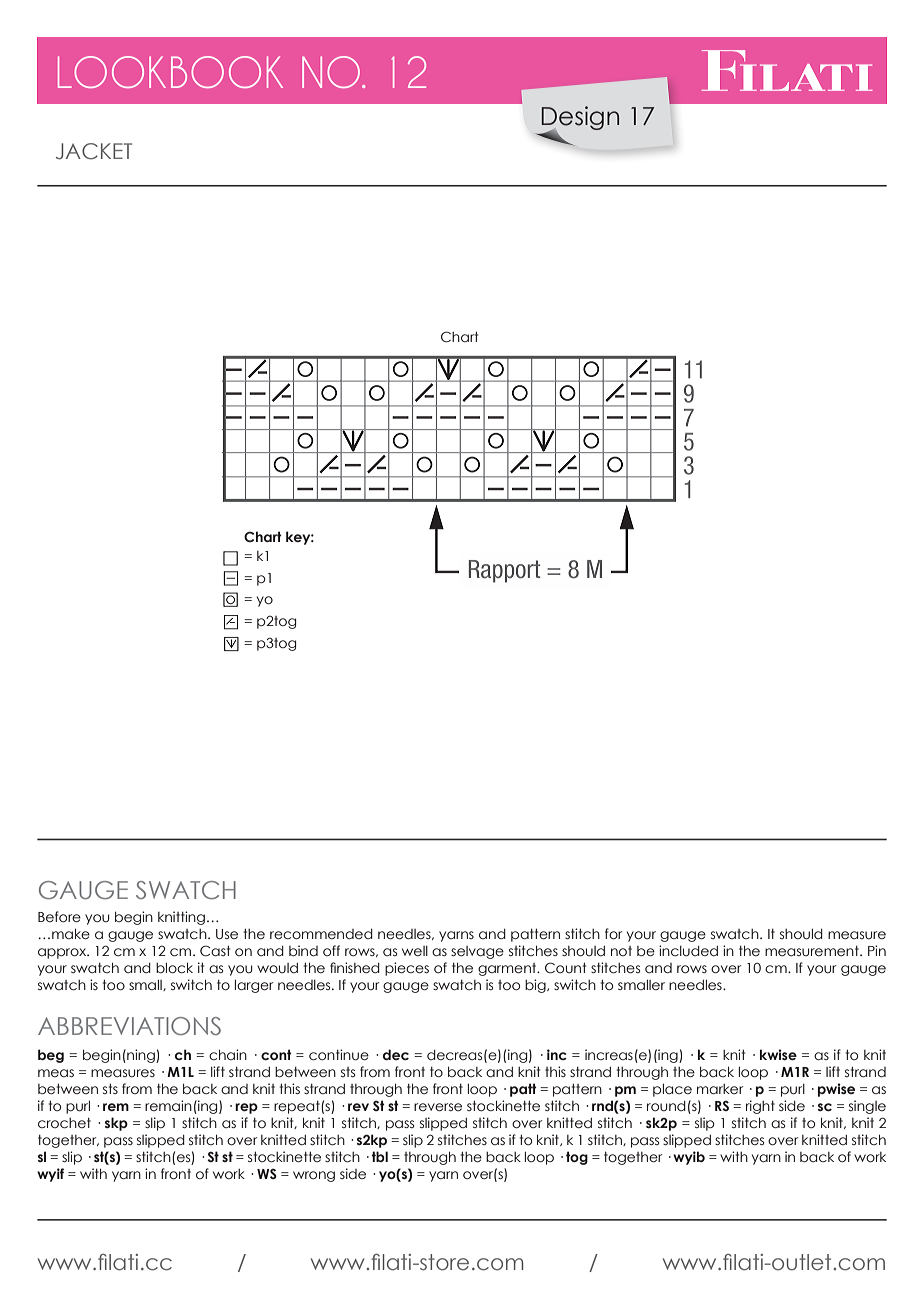  Describe the element at coordinates (59, 917) in the document. I see `Before` at that location.
